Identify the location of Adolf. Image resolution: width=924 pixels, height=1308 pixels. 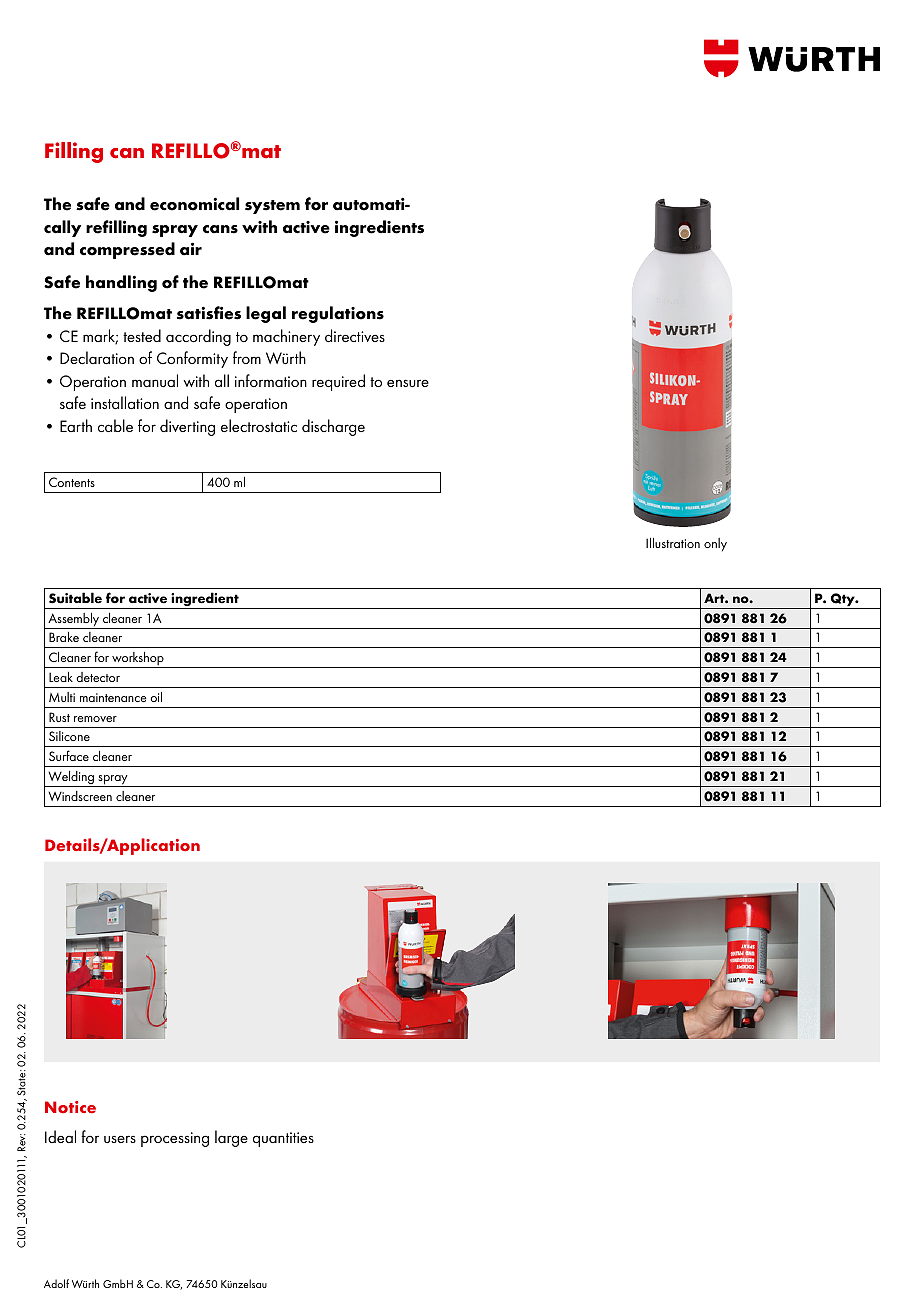
(56, 1283).
